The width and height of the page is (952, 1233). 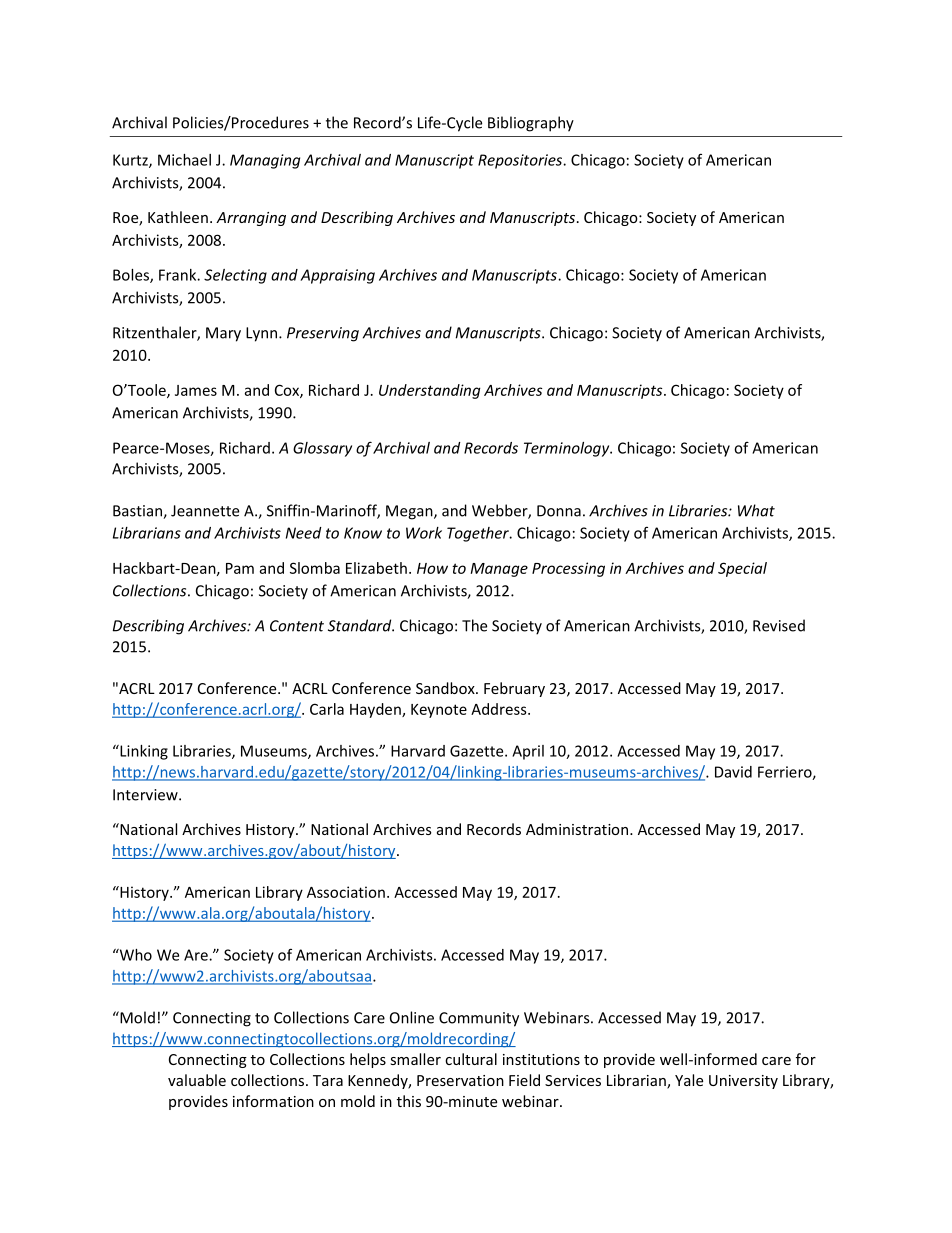 What do you see at coordinates (337, 276) in the page?
I see `Appraising` at bounding box center [337, 276].
